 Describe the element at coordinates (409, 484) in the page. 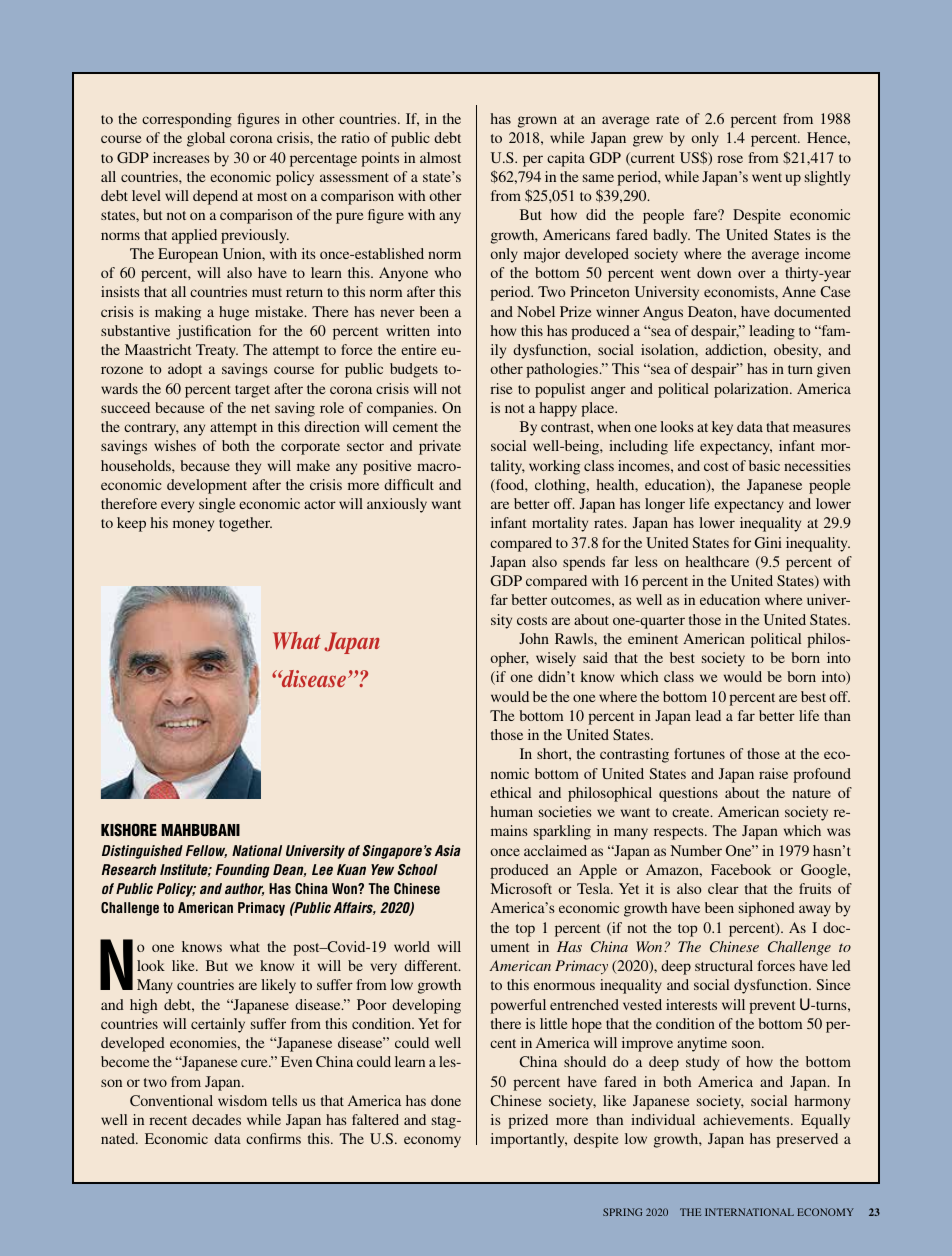

I see `difficult` at that location.
